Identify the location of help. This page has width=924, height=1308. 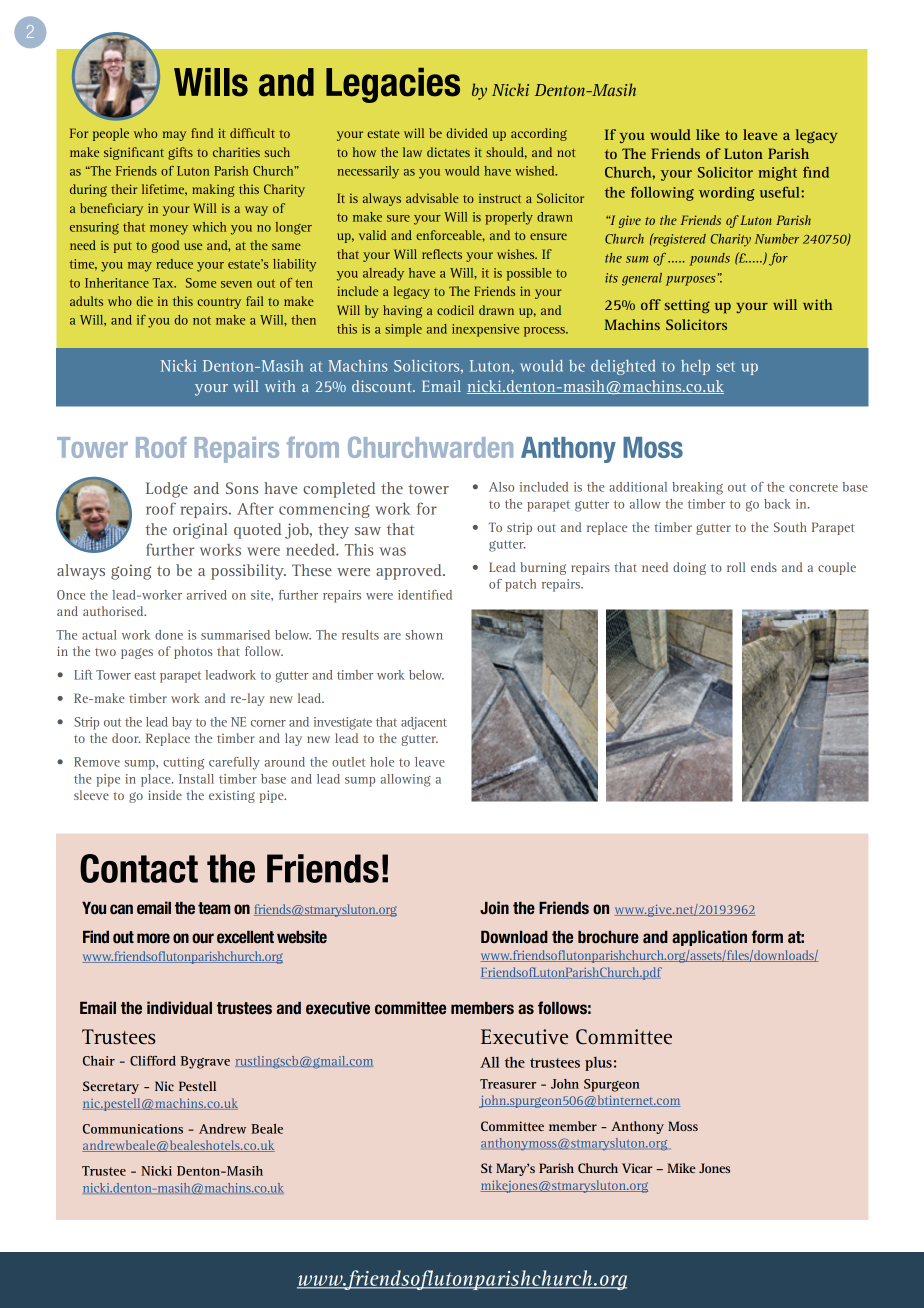
(695, 367).
